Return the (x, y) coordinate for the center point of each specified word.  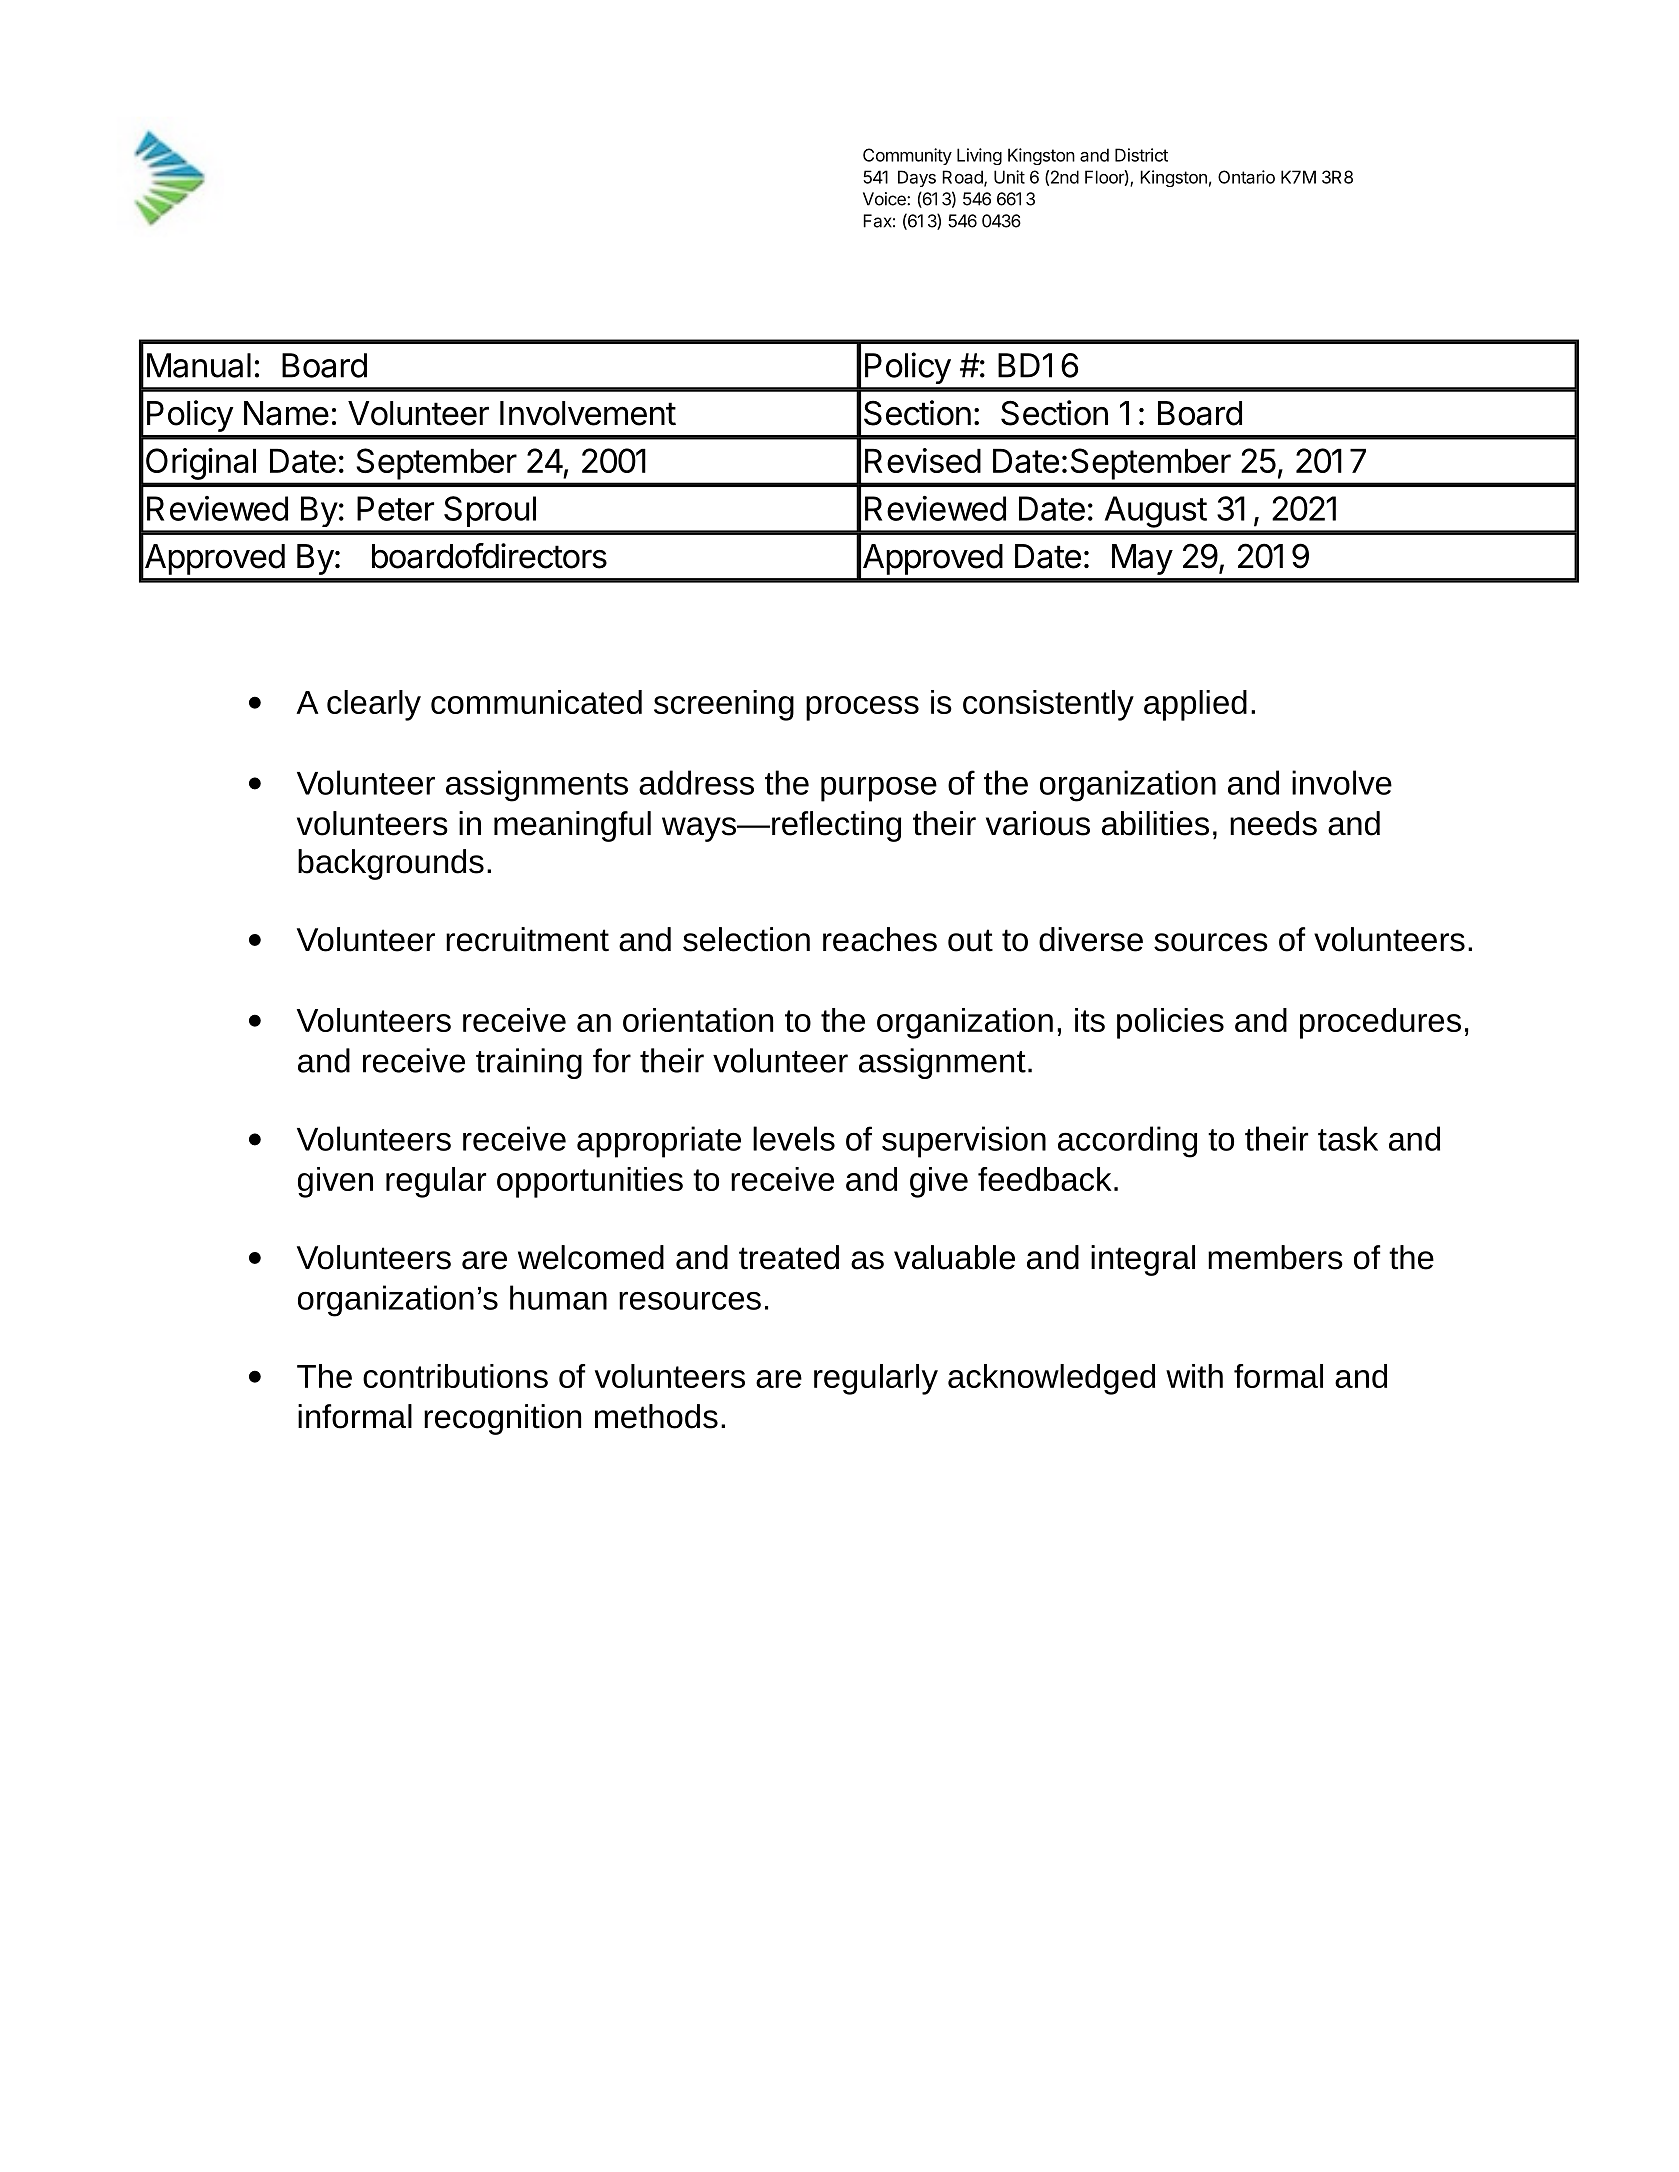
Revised (923, 460)
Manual (199, 365)
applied (1195, 705)
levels (794, 1138)
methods (656, 1416)
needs (1273, 823)
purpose (879, 789)
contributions (455, 1376)
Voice (885, 199)
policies (1170, 1023)
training (529, 1063)
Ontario (1246, 177)
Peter (395, 508)
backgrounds (391, 864)
